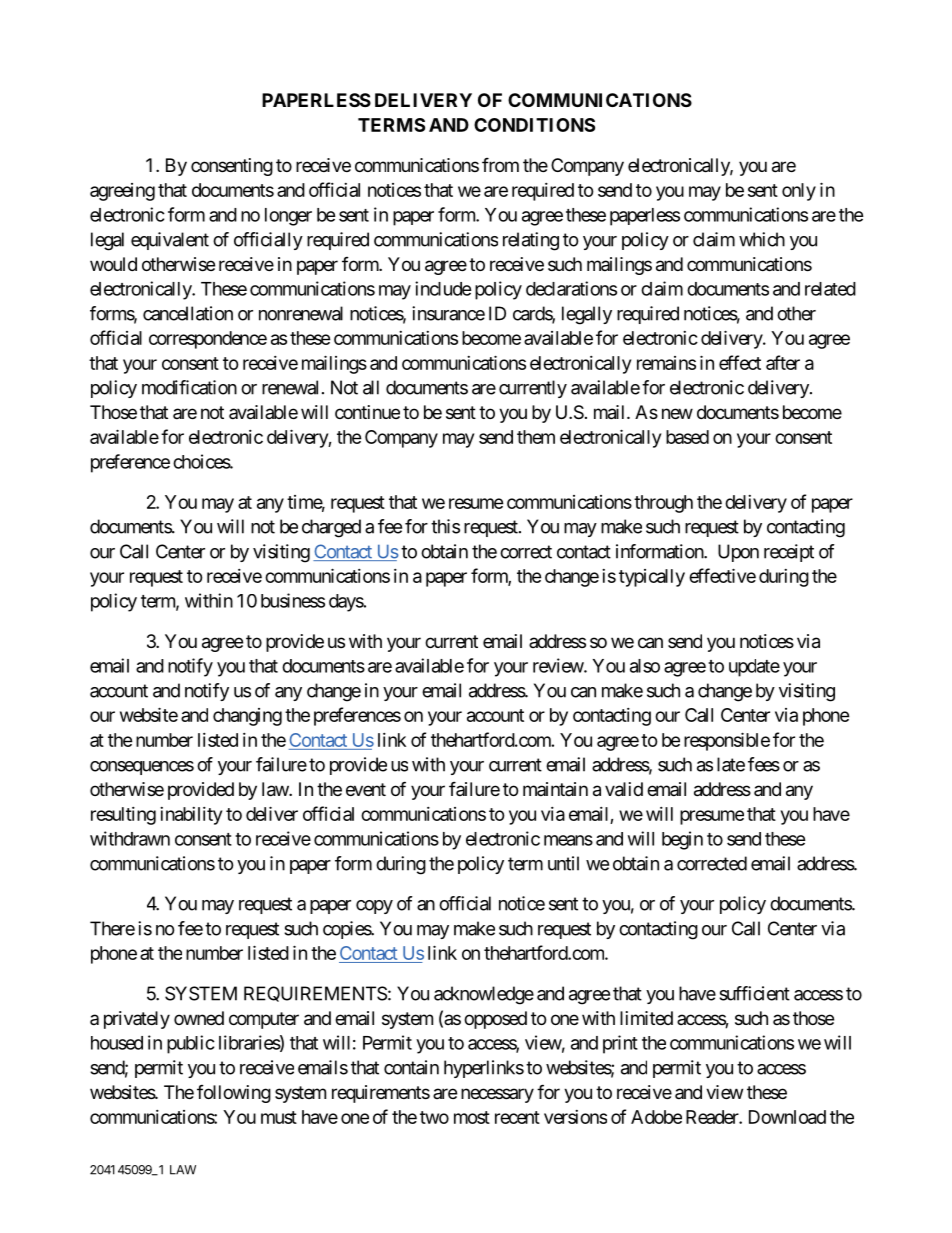 Image resolution: width=952 pixels, height=1233 pixels. Describe the element at coordinates (170, 241) in the image. I see `equivalent` at that location.
